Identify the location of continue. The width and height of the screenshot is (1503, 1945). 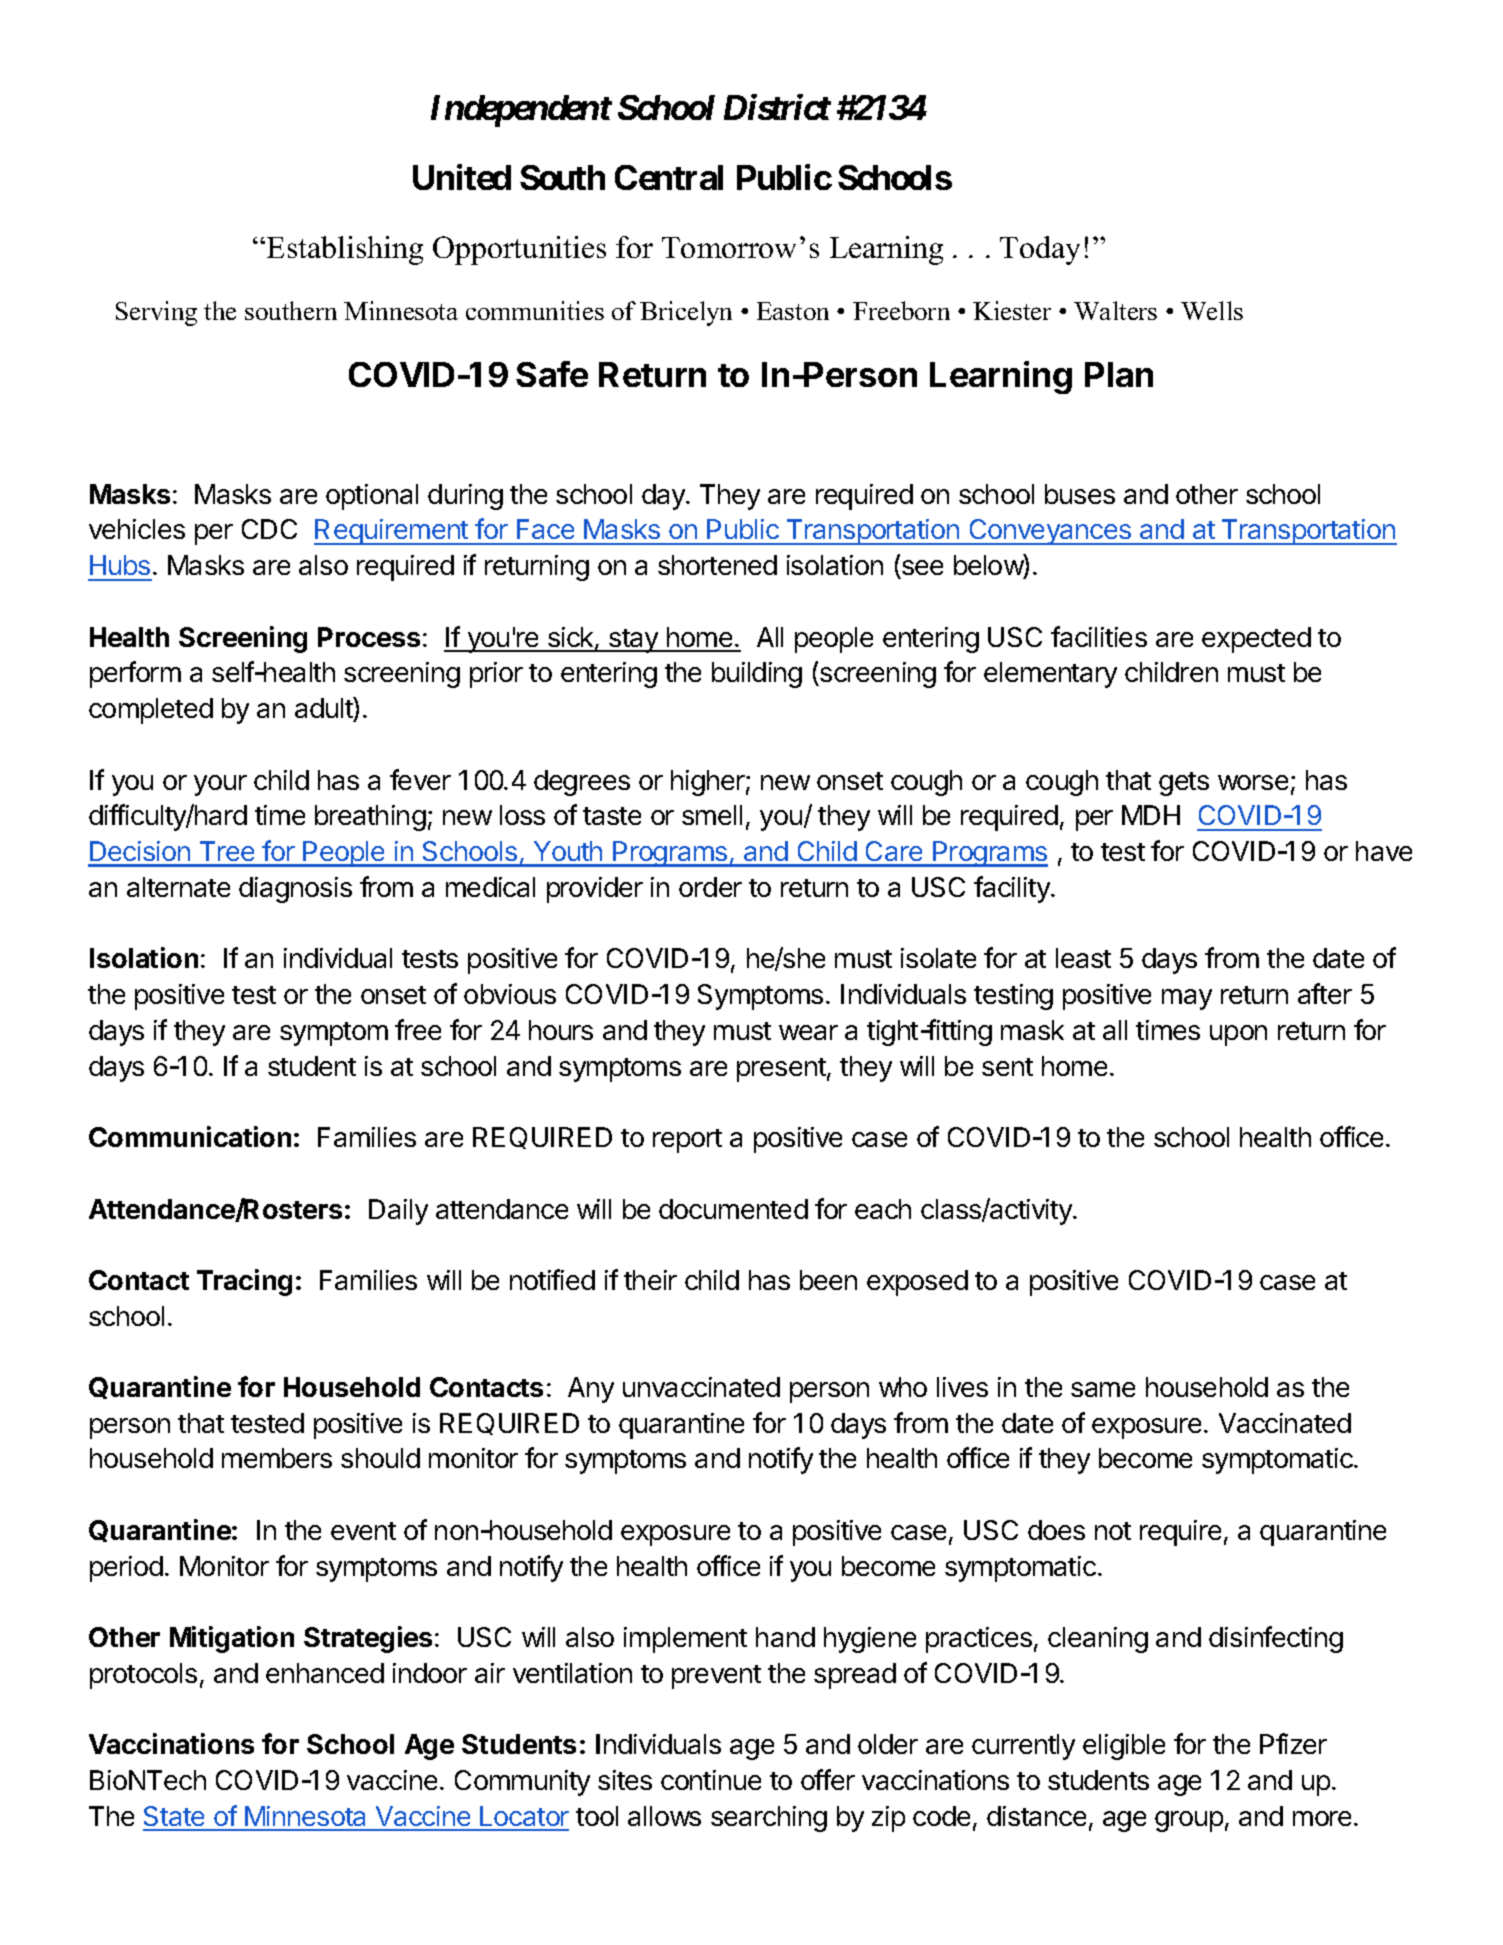
(711, 1780).
